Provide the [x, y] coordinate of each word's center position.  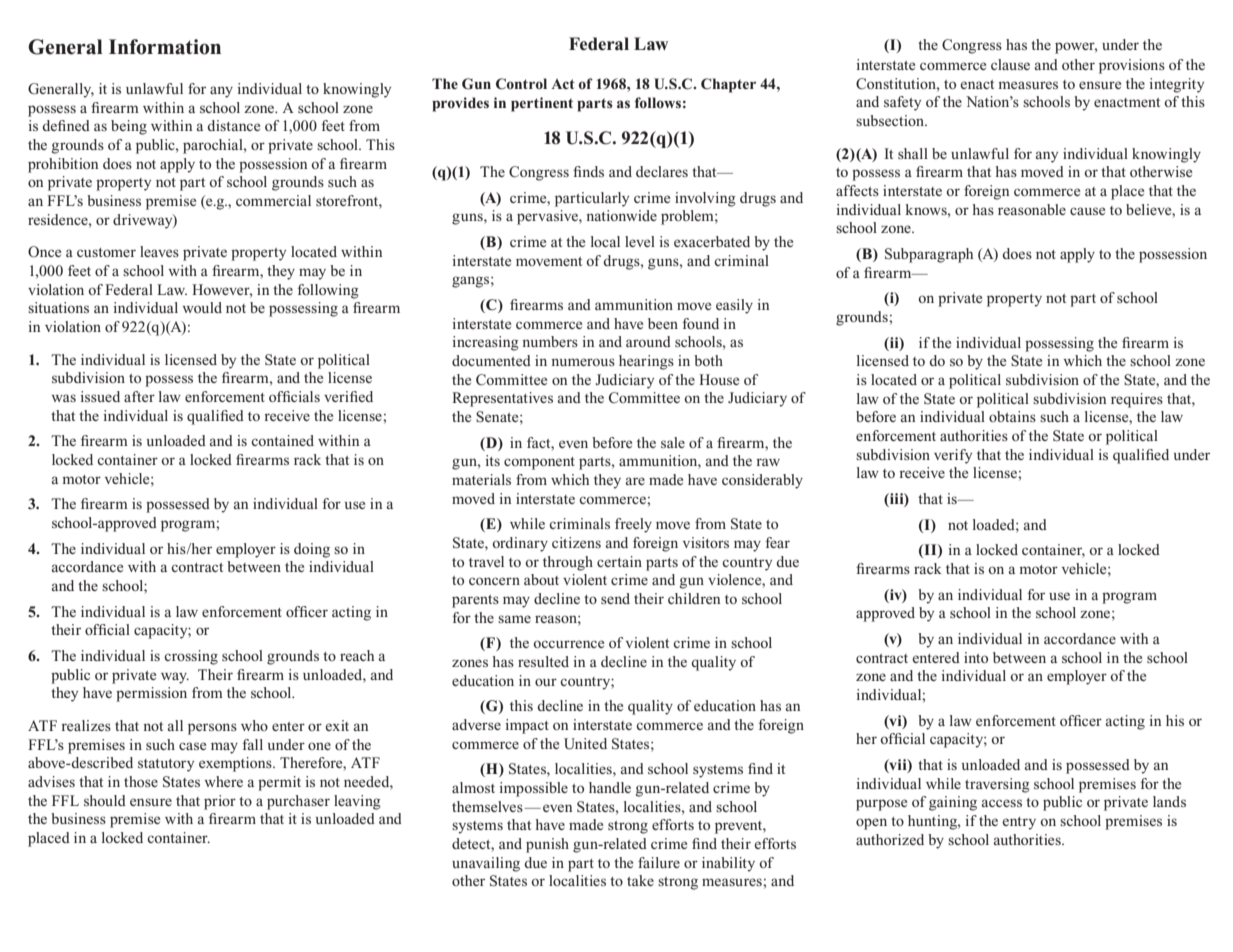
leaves [159, 251]
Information [165, 47]
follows [658, 102]
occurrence [568, 644]
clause [1010, 64]
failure [659, 862]
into [976, 657]
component [539, 463]
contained [282, 440]
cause [1087, 211]
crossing [191, 657]
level [640, 241]
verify [953, 456]
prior [220, 802]
